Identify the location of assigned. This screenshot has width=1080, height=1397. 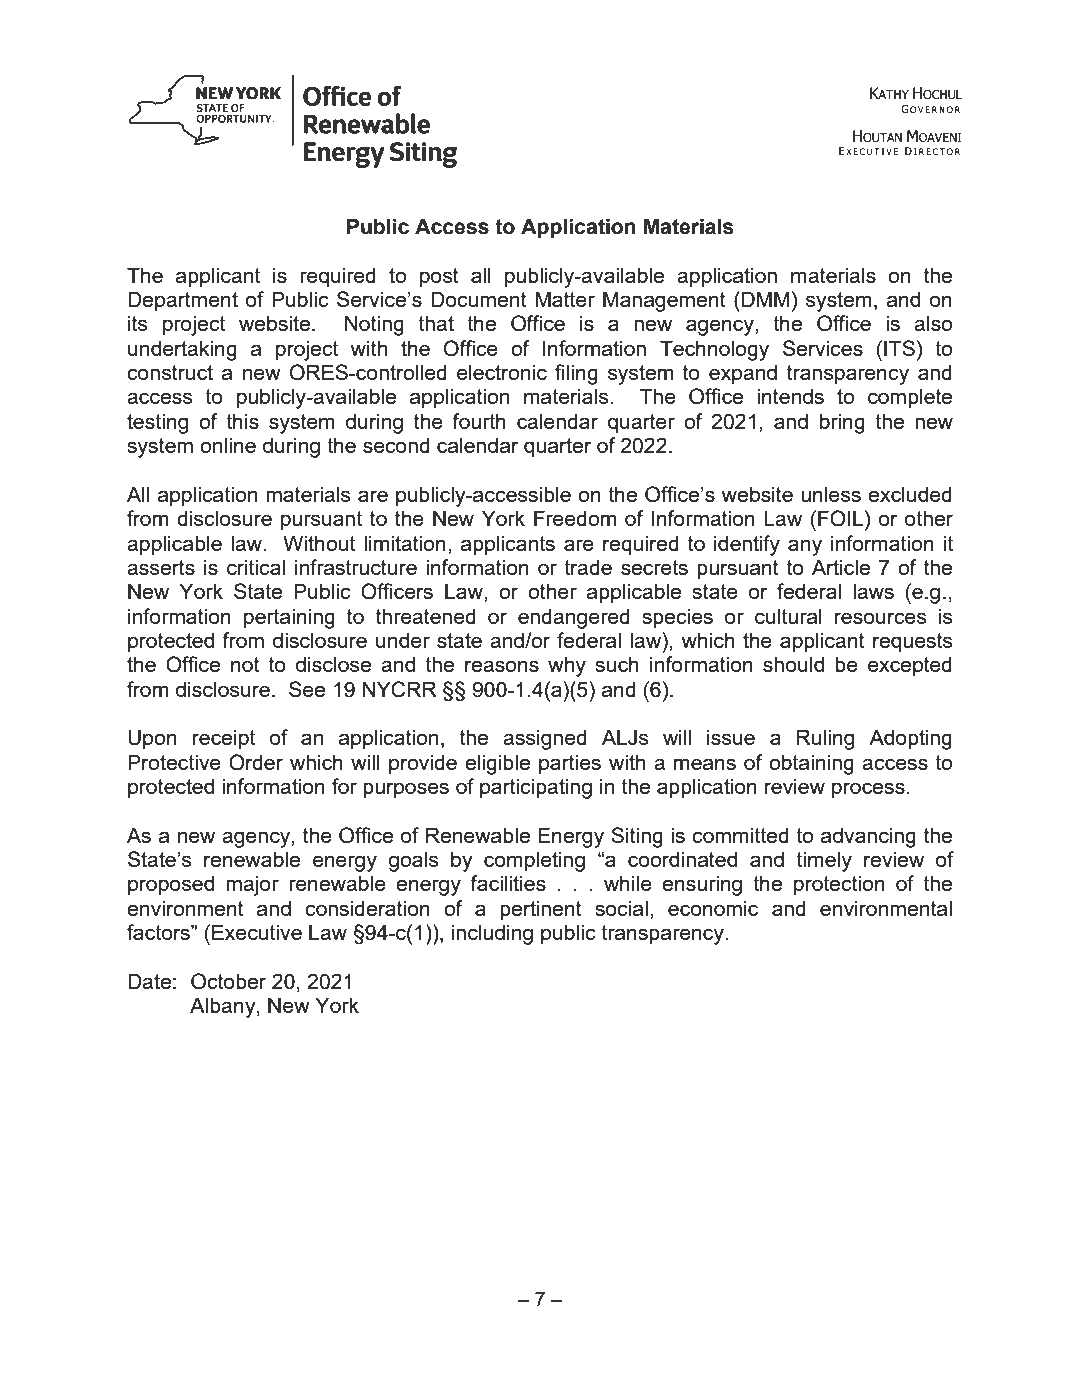
(545, 739).
